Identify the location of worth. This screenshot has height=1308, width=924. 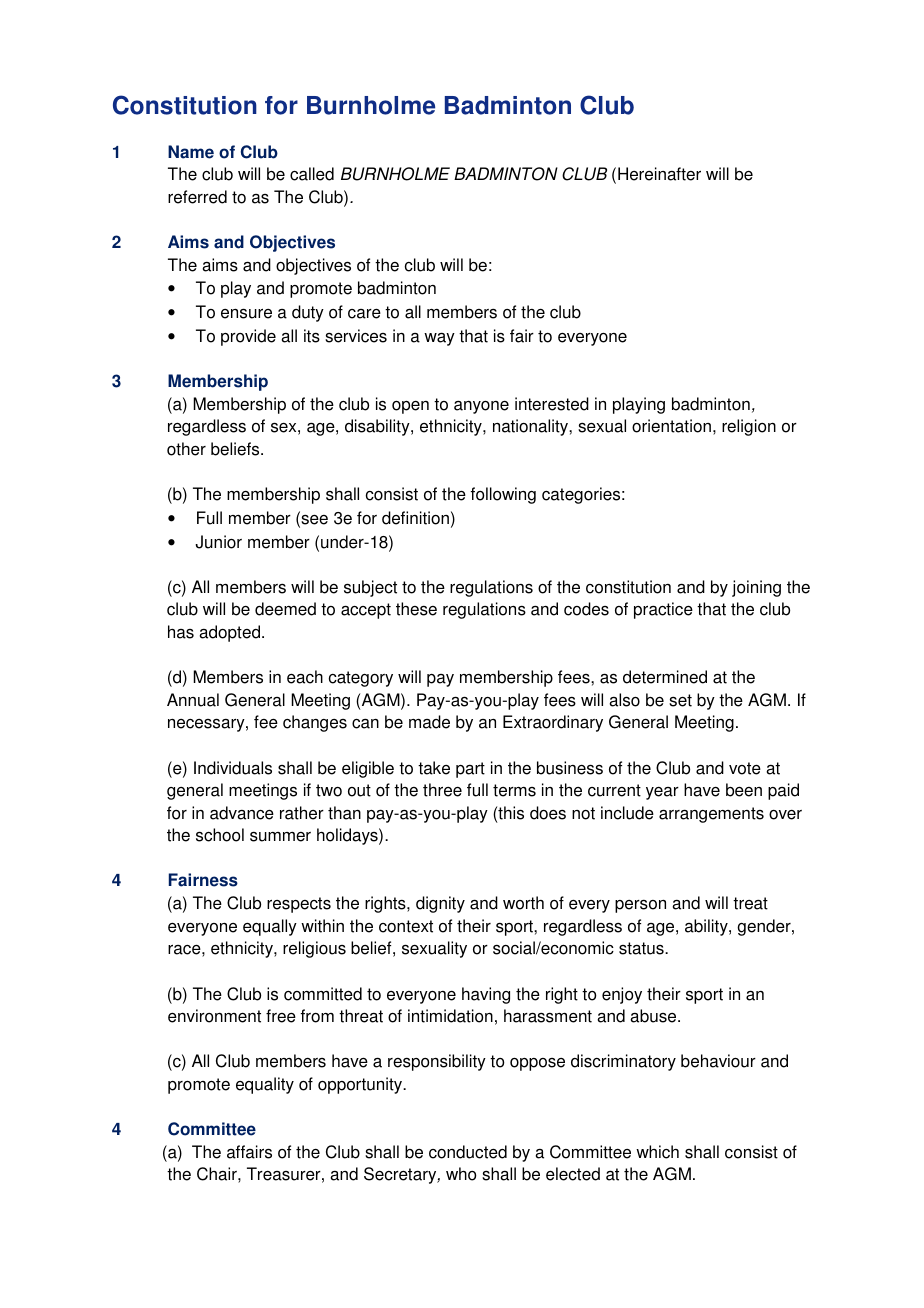
(523, 903).
